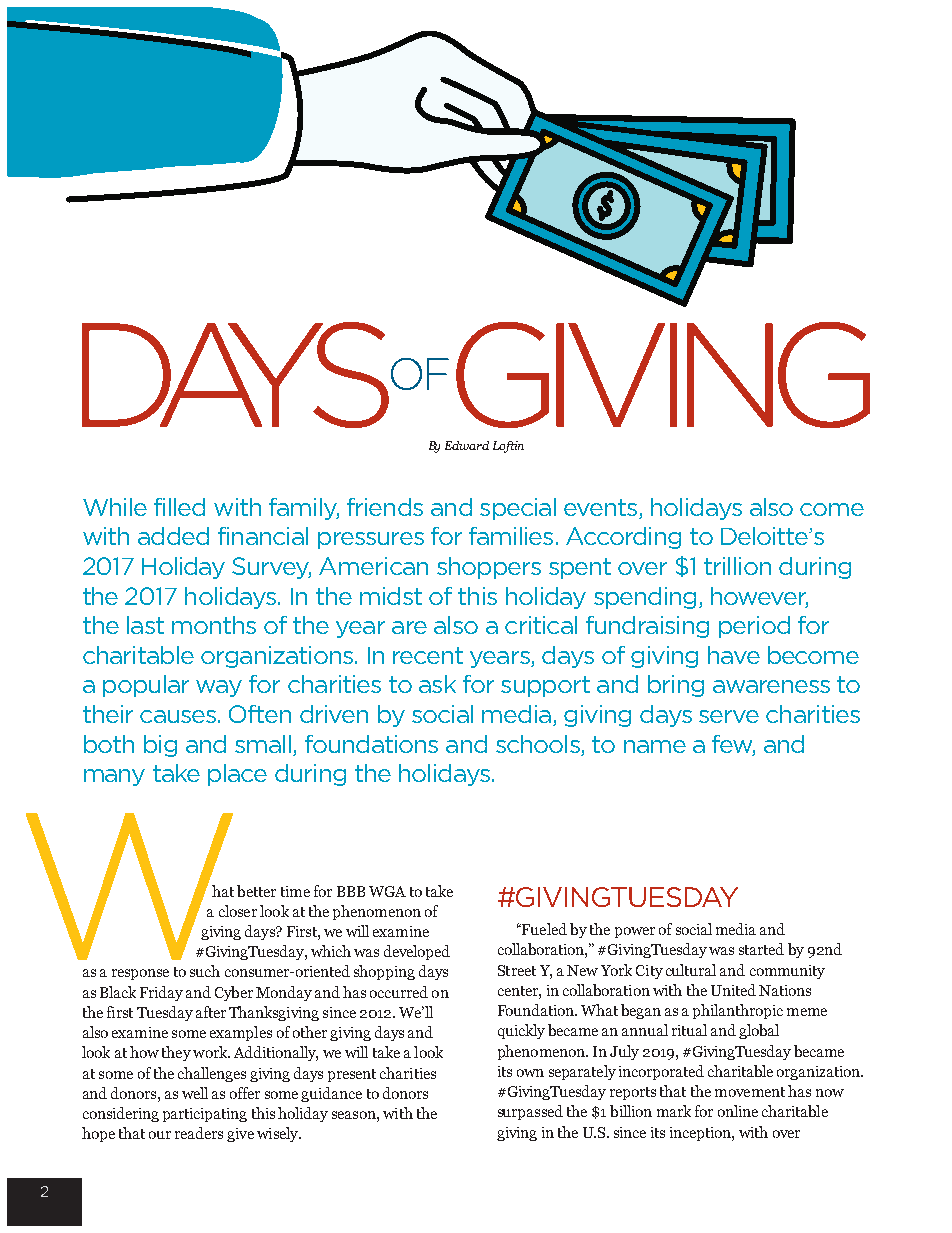 The image size is (952, 1233). Describe the element at coordinates (219, 688) in the document. I see `way` at that location.
